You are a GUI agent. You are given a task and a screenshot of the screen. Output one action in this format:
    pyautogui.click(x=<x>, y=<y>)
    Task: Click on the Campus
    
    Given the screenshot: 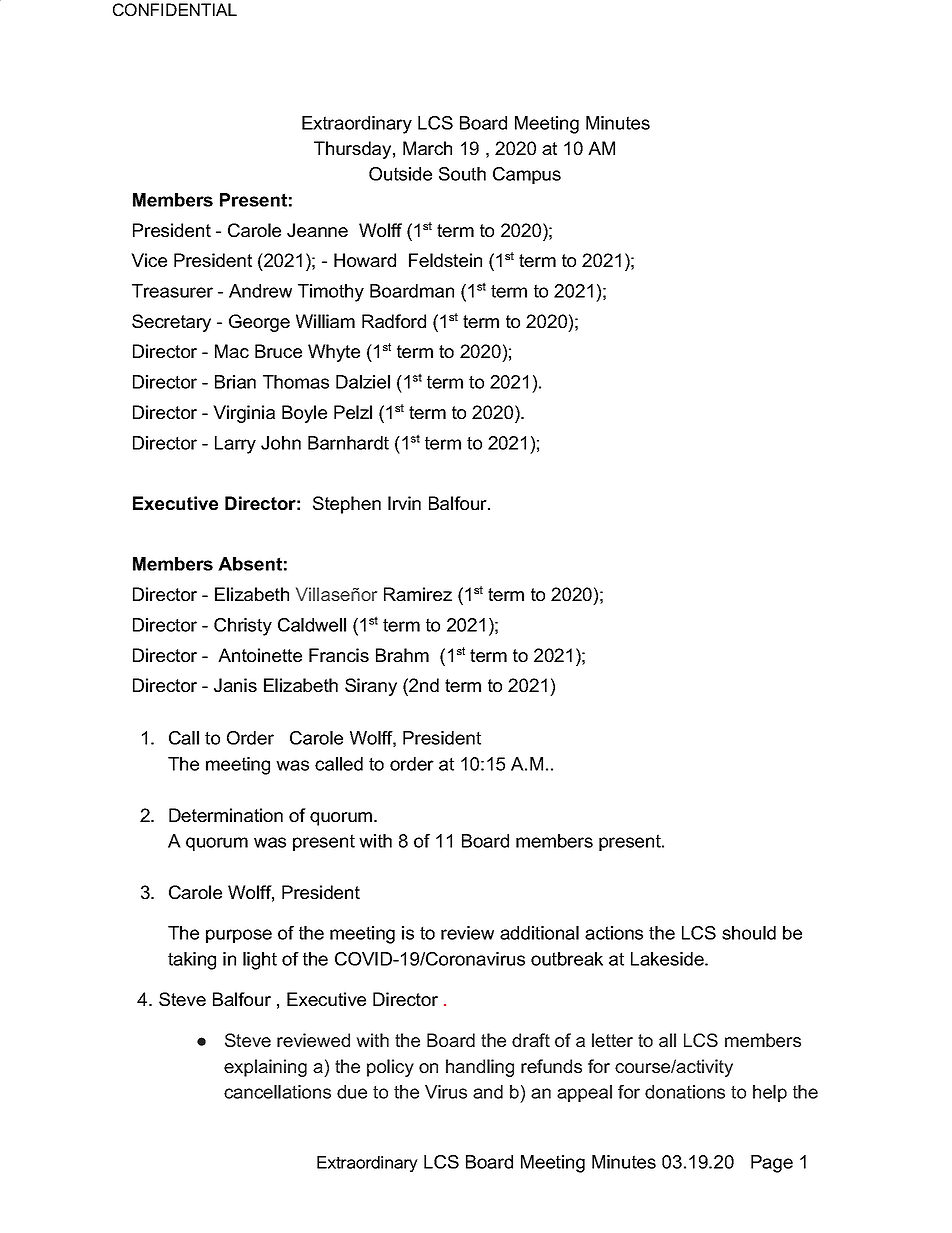 What is the action you would take?
    pyautogui.click(x=527, y=175)
